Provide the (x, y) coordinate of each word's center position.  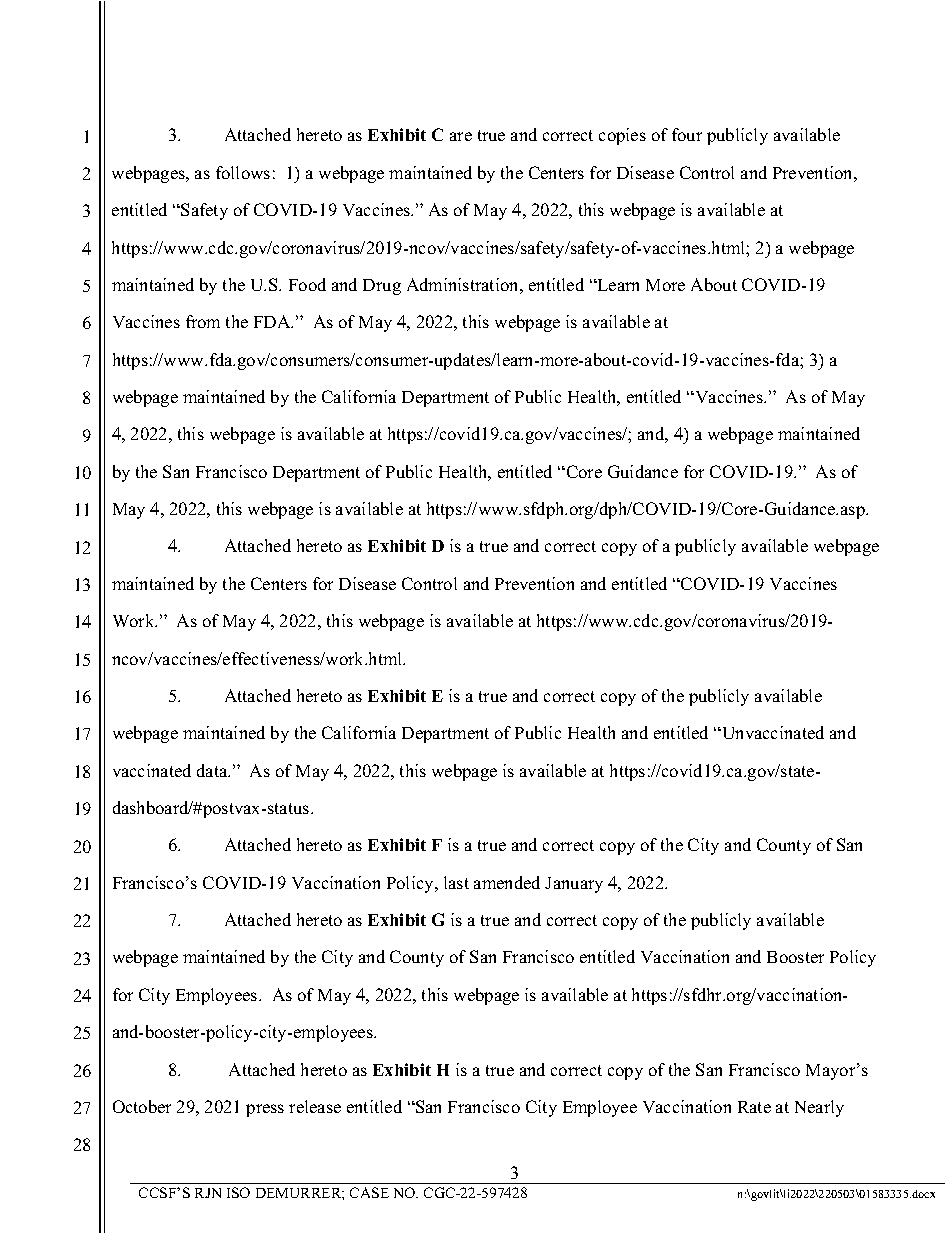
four (687, 134)
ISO (238, 1192)
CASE (369, 1192)
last (456, 882)
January (574, 885)
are (461, 136)
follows (243, 172)
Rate (754, 1107)
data (213, 770)
